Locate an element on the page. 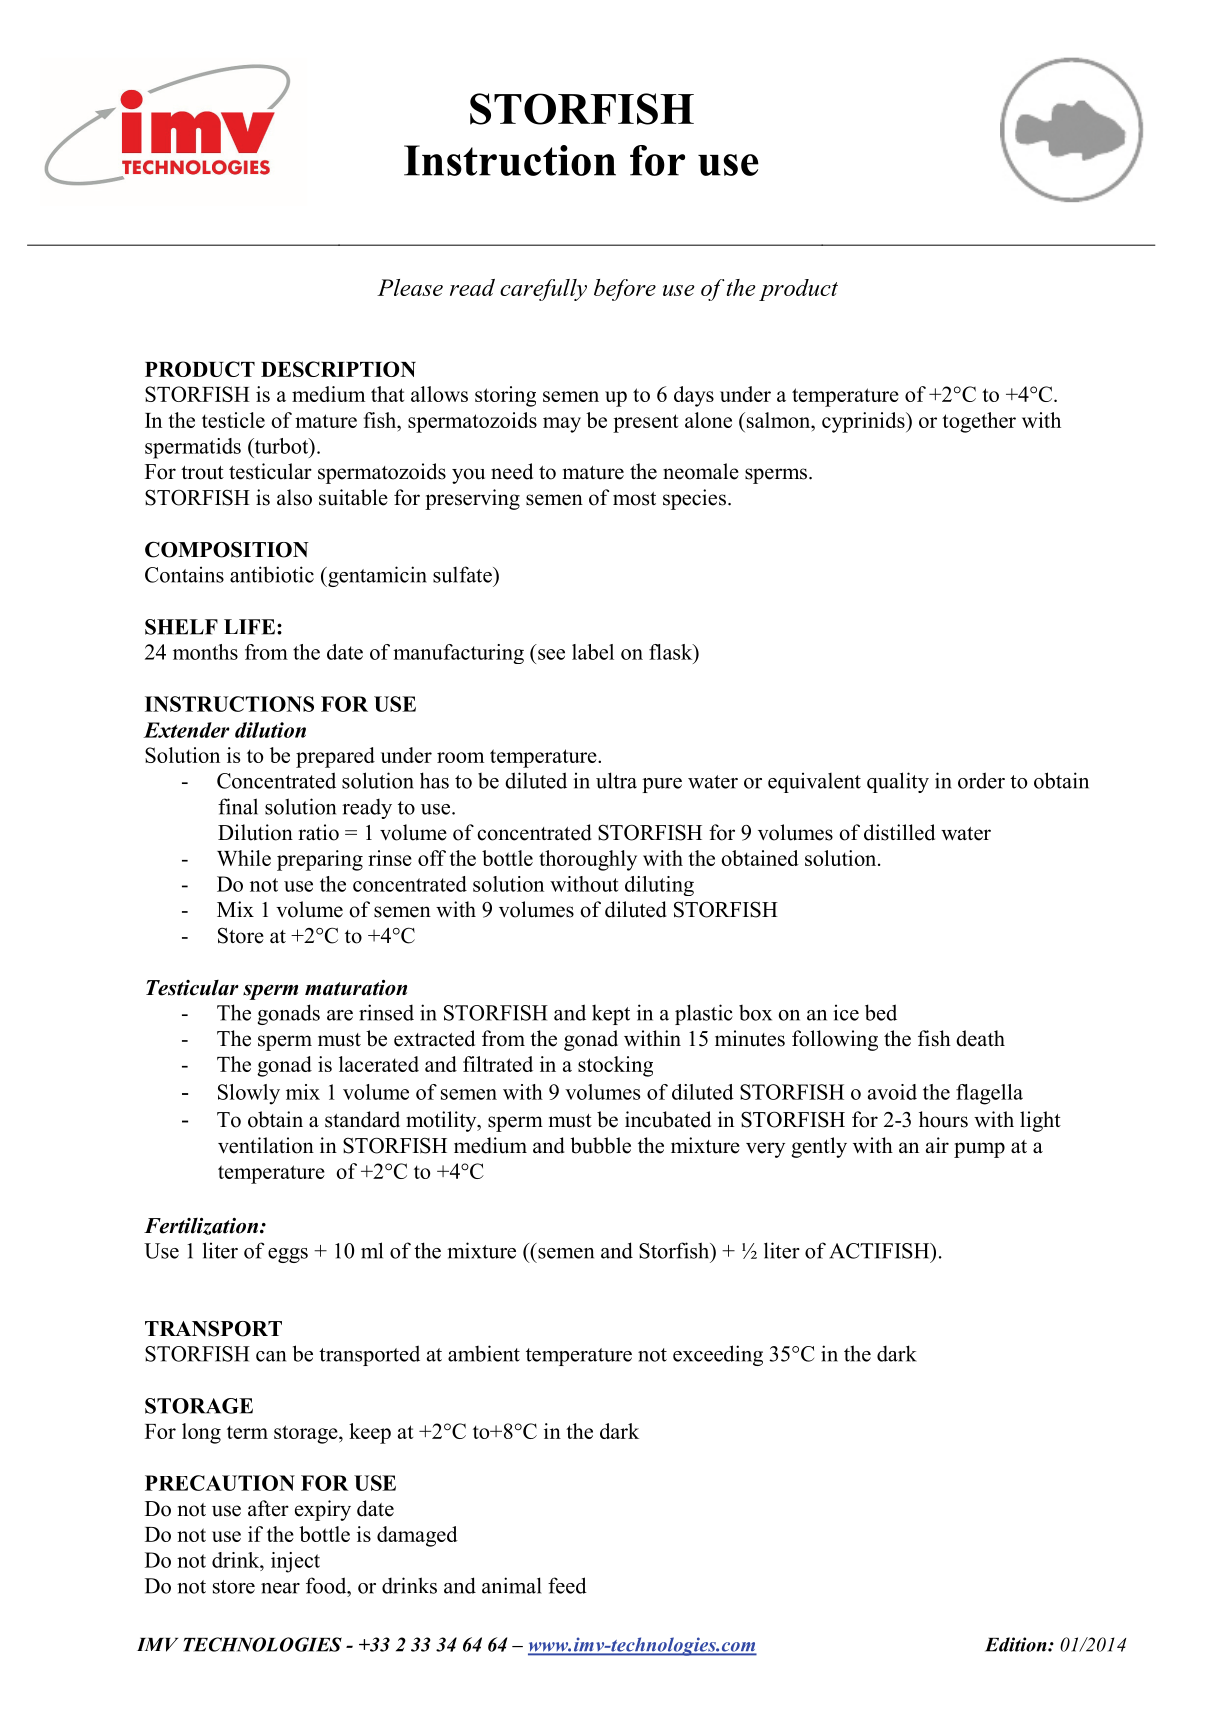 Image resolution: width=1213 pixels, height=1715 pixels. near is located at coordinates (280, 1588).
